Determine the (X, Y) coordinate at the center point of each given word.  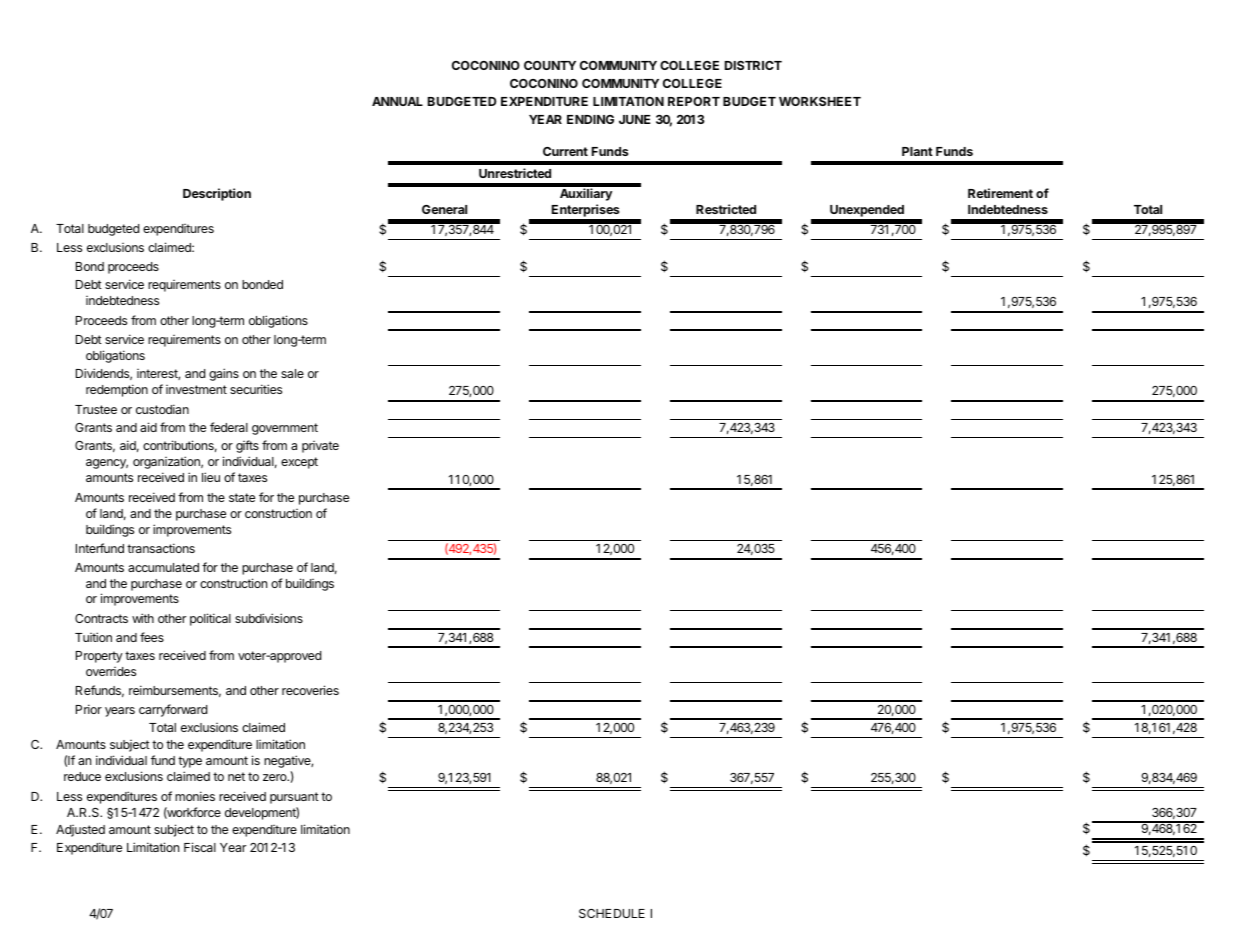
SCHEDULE (612, 913)
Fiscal (200, 847)
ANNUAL (397, 101)
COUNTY (550, 65)
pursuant (294, 798)
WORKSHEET (820, 101)
